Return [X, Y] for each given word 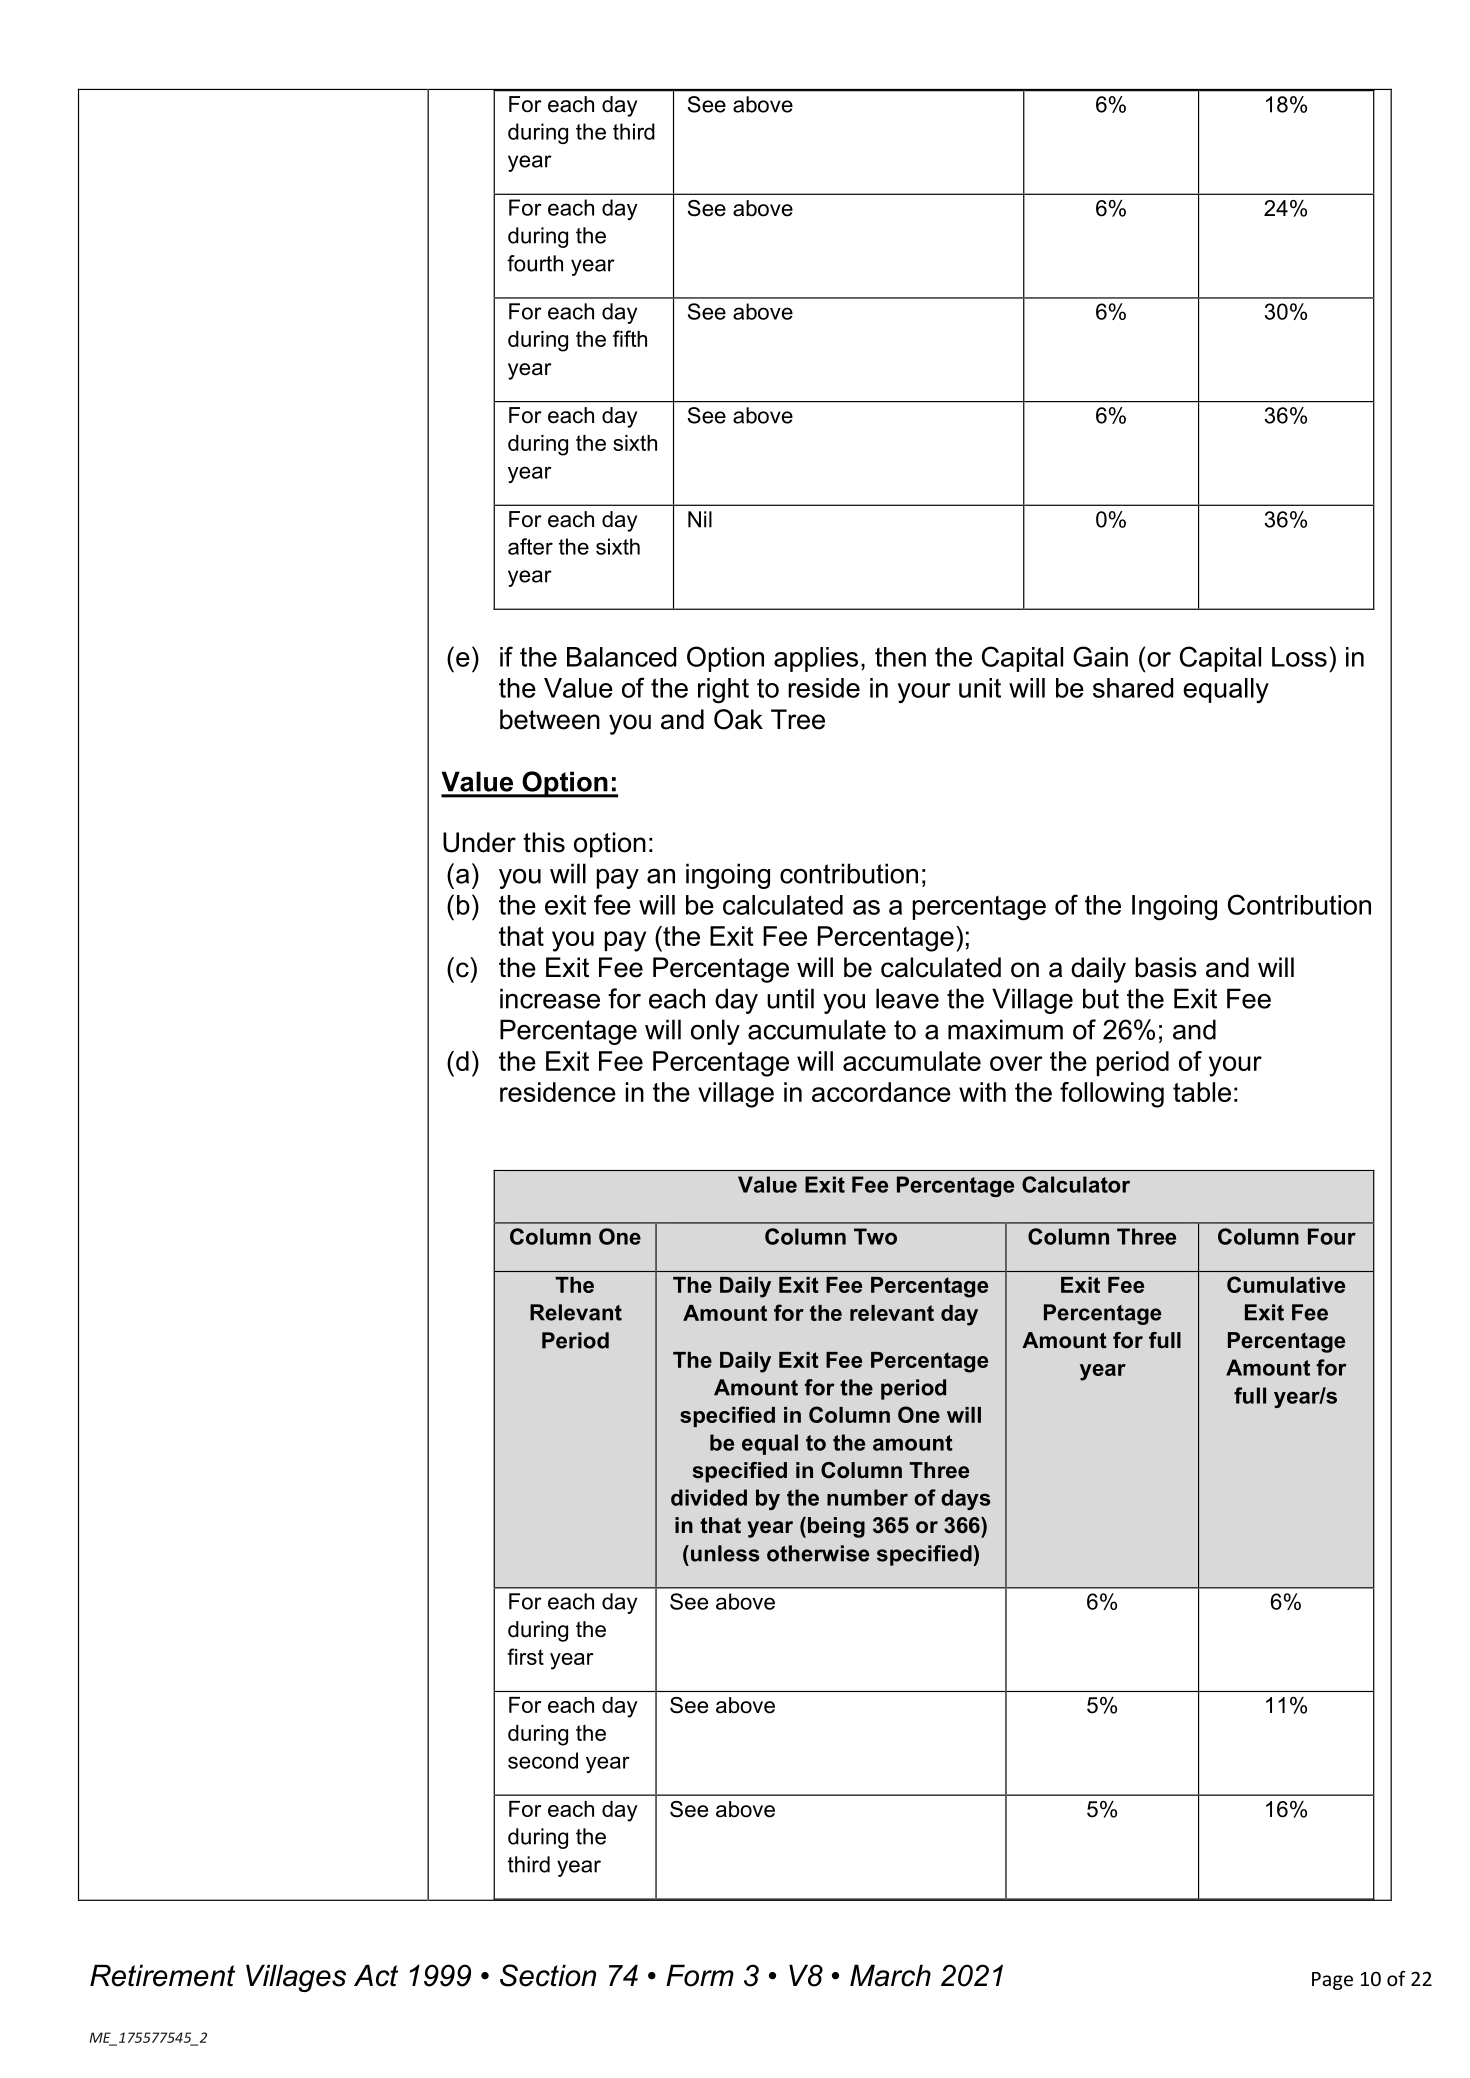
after [530, 546]
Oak [738, 719]
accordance [881, 1092]
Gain [1100, 656]
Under [479, 842]
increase [550, 998]
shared [1133, 688]
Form [700, 1975]
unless [725, 1553]
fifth [630, 338]
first [525, 1656]
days [965, 1499]
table [1202, 1092]
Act [376, 1975]
